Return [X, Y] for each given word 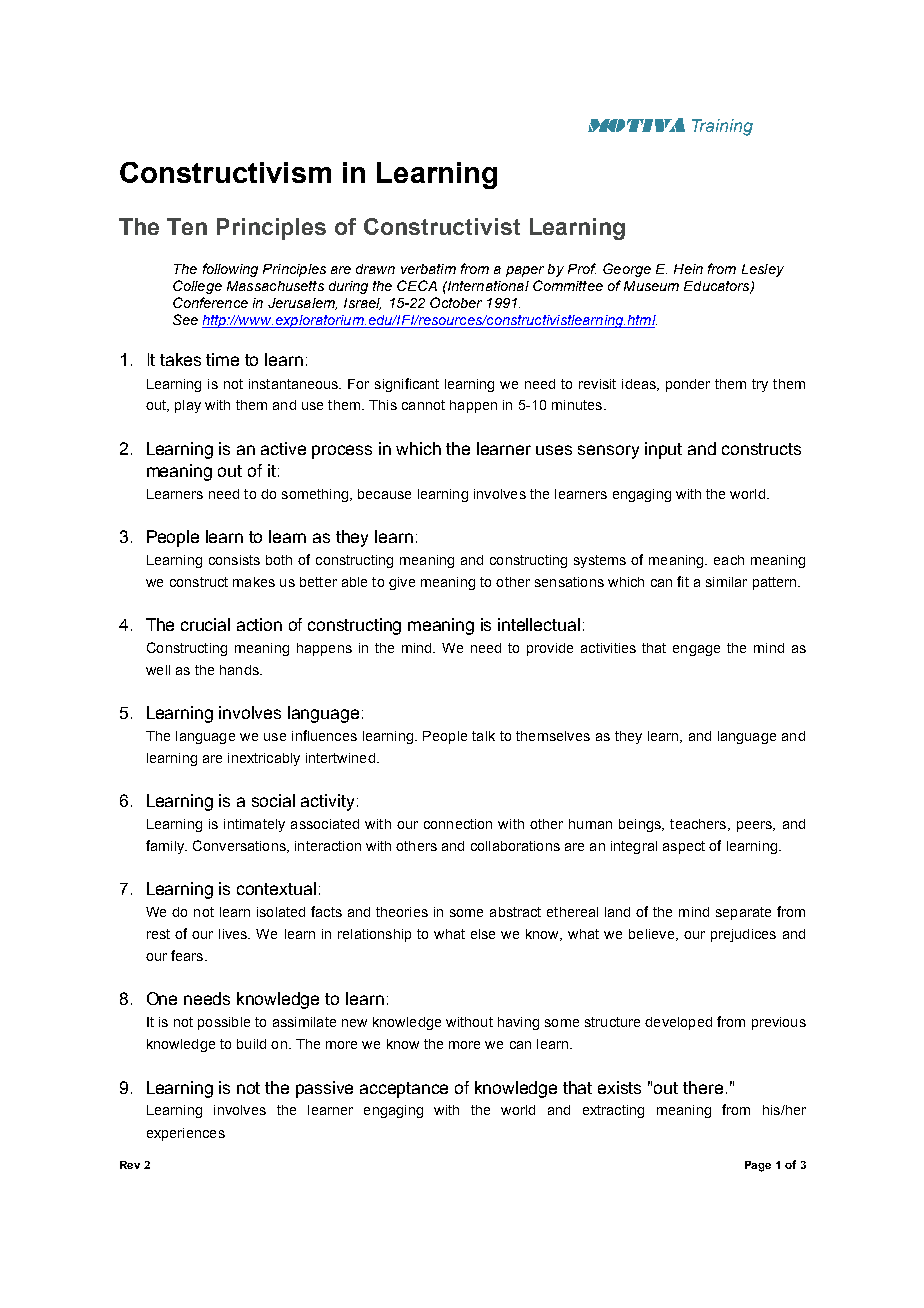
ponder [688, 385]
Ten [187, 226]
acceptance [404, 1090]
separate [743, 913]
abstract [515, 912]
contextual [276, 888]
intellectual [539, 624]
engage [696, 650]
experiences [186, 1134]
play [188, 406]
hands [240, 670]
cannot [423, 405]
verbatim [428, 269]
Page [758, 1166]
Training [722, 127]
